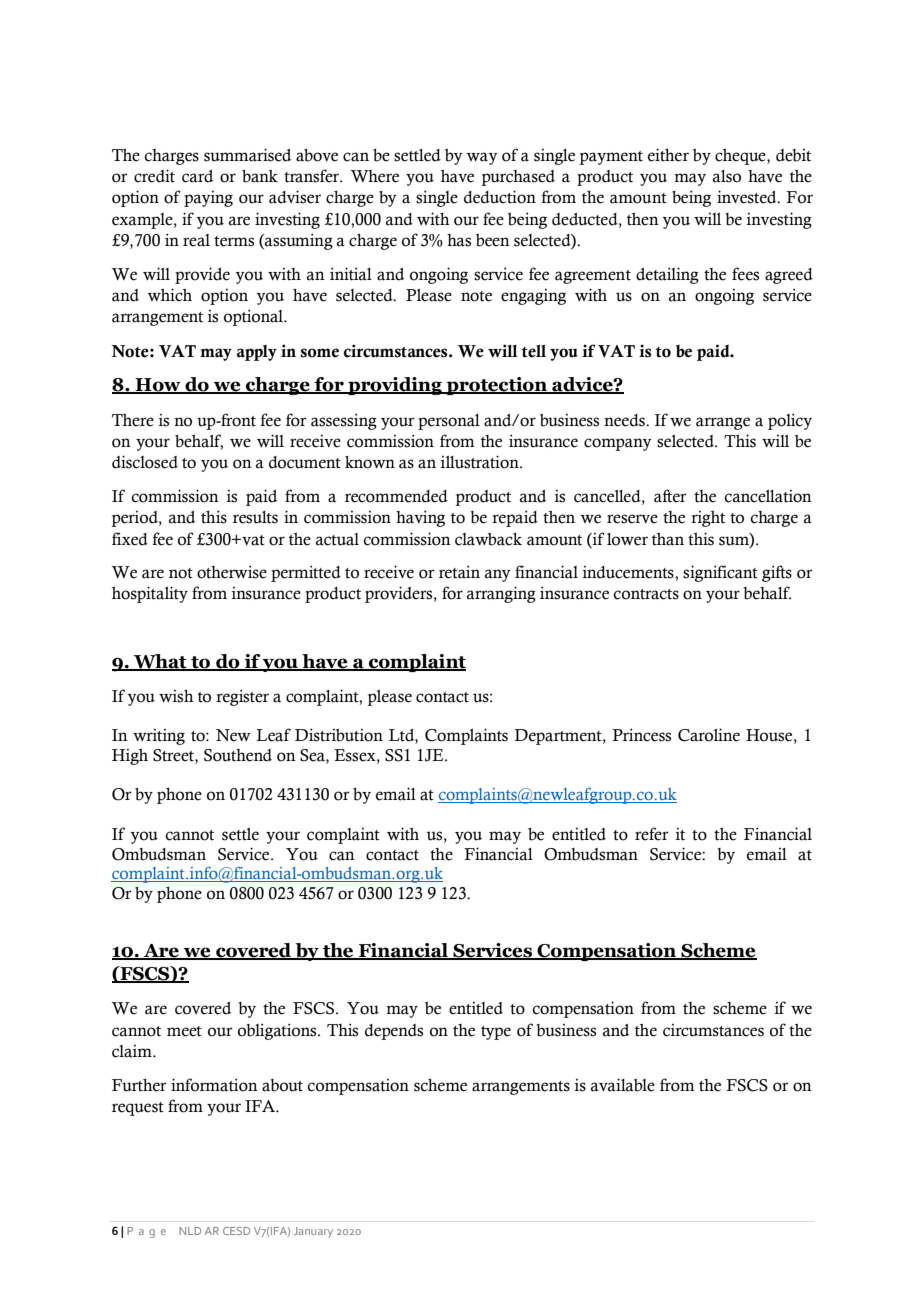  Describe the element at coordinates (709, 735) in the document. I see `Caroline` at that location.
